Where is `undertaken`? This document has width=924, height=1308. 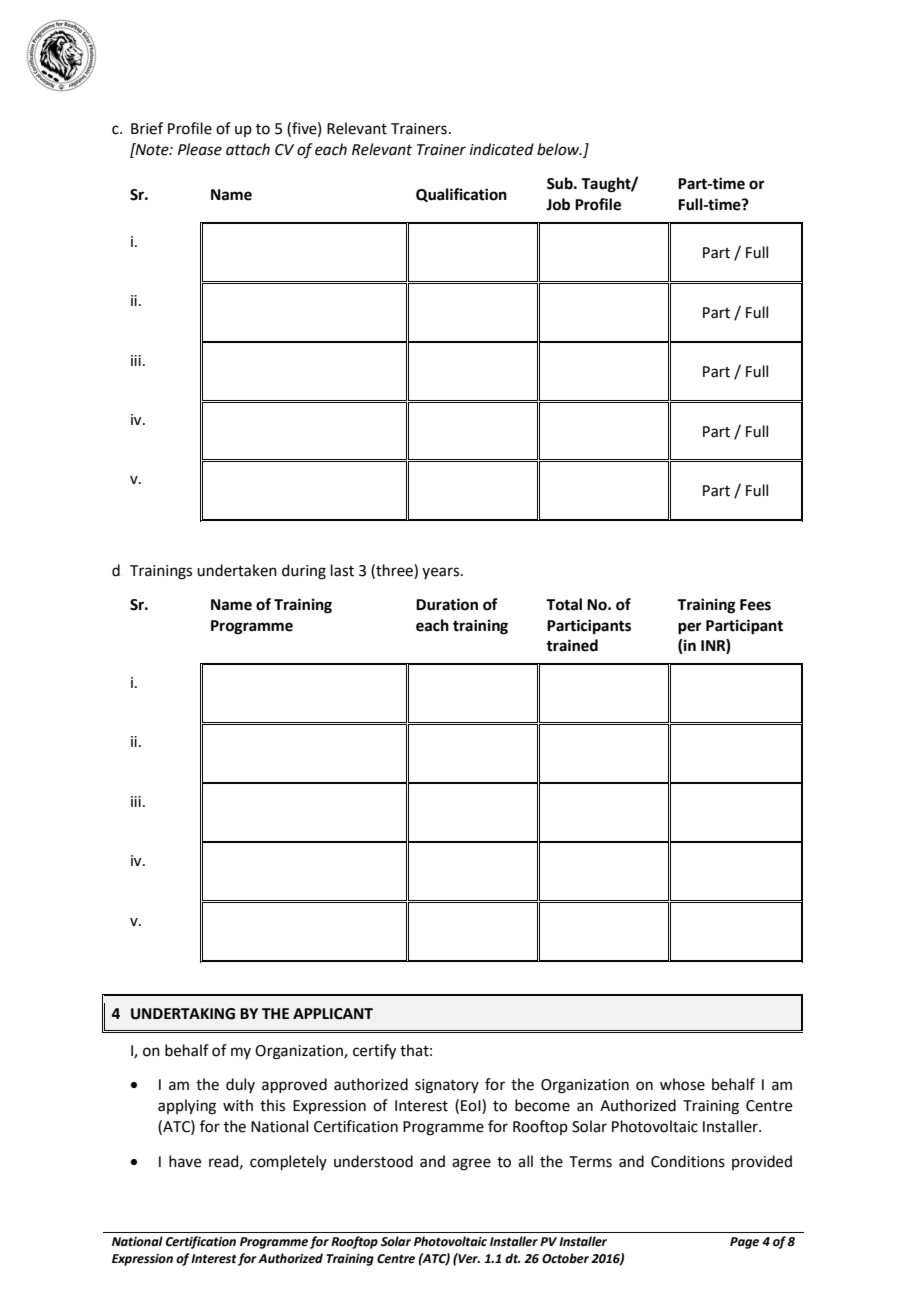
undertaken is located at coordinates (237, 570).
